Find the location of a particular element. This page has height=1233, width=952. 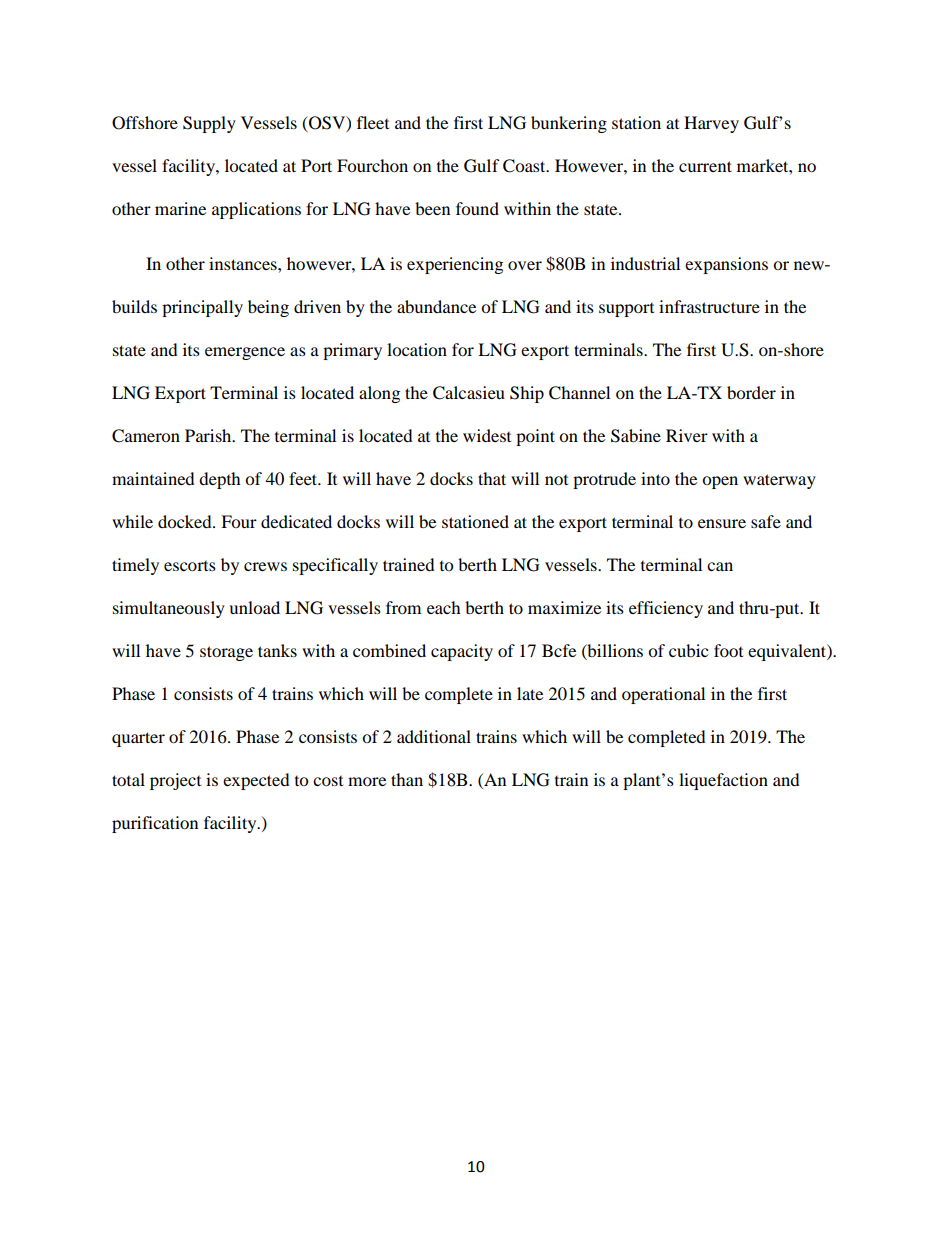

location is located at coordinates (417, 349).
